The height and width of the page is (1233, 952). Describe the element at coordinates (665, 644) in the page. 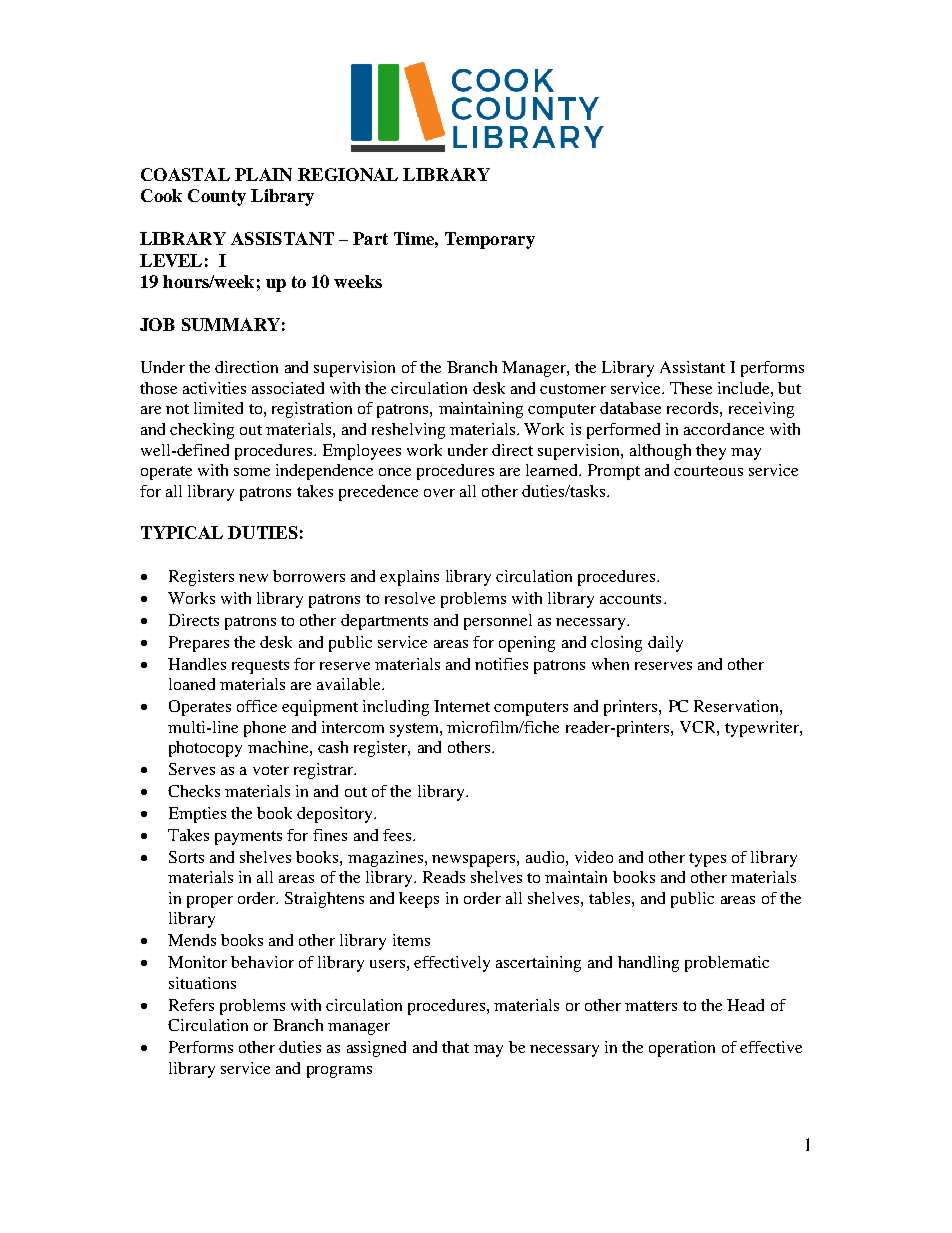

I see `daily` at that location.
